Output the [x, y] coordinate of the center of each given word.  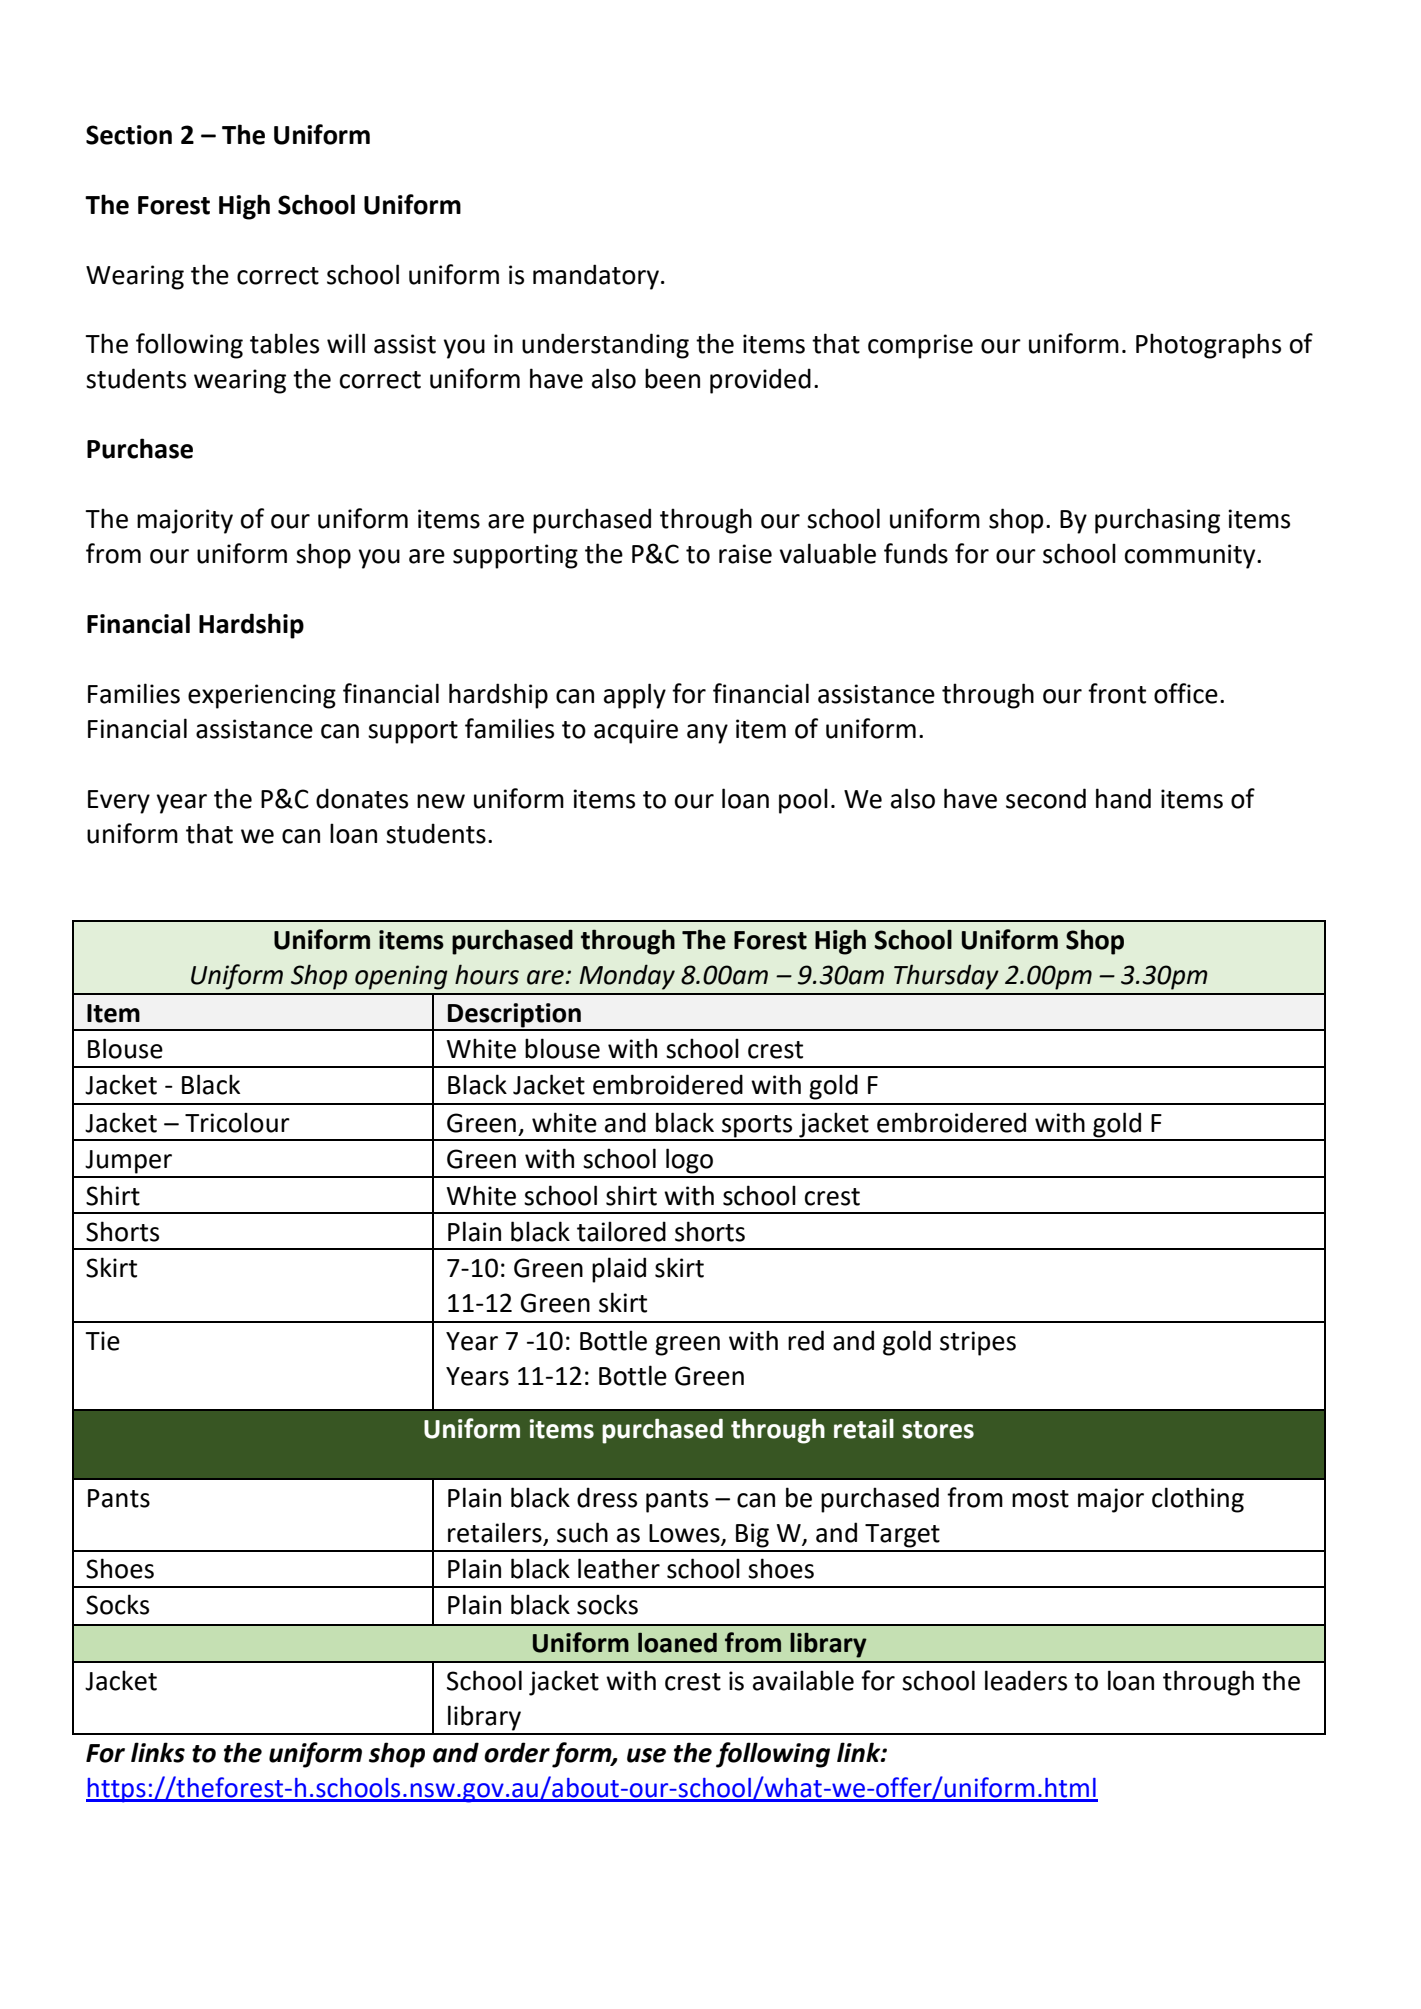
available [803, 1680]
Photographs [1208, 346]
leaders [1026, 1680]
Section [129, 135]
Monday [627, 977]
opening [401, 977]
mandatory [596, 277]
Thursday [946, 977]
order [517, 1752]
